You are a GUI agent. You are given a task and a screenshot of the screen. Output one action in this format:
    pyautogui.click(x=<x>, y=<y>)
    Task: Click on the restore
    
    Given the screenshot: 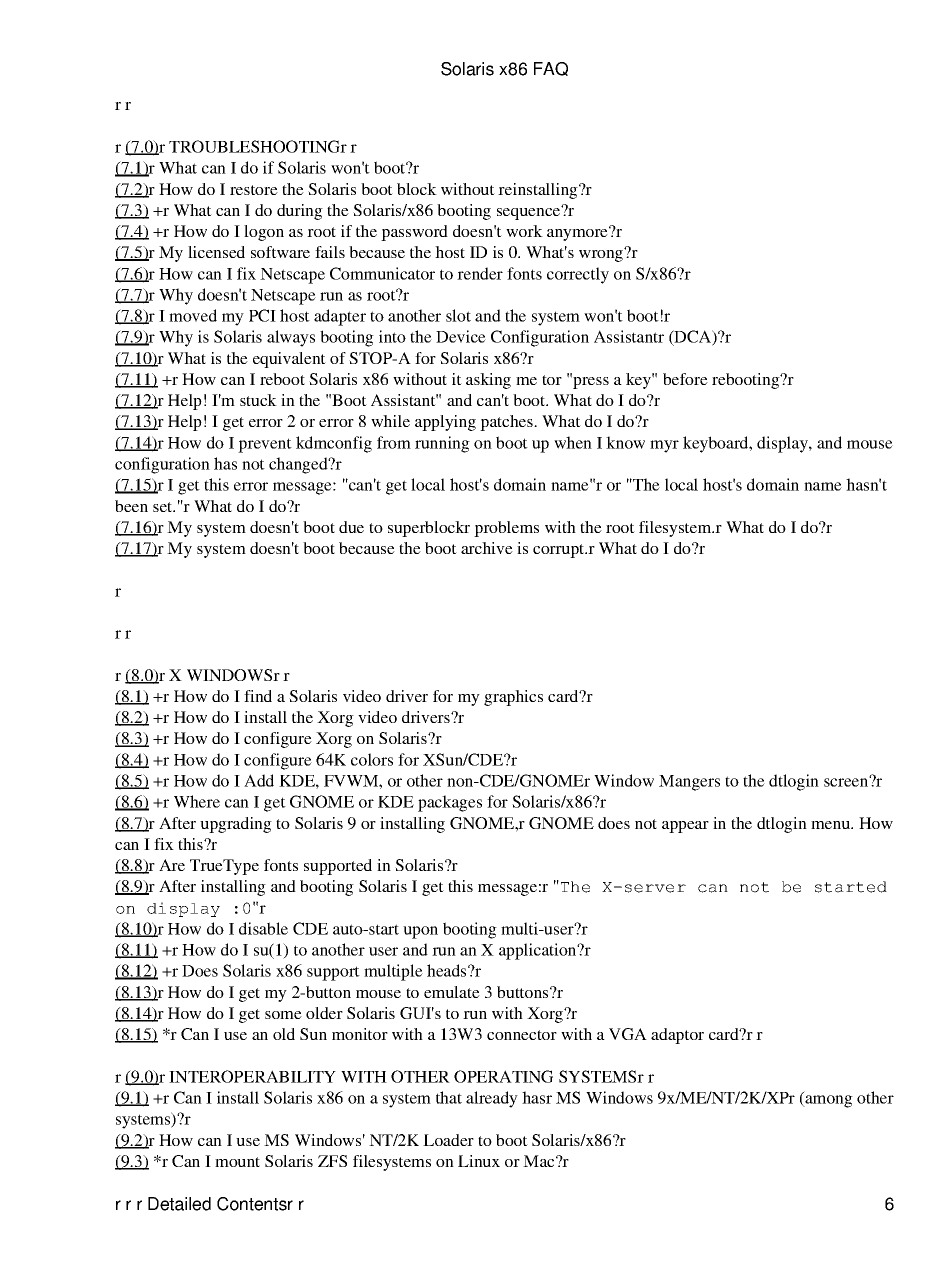 What is the action you would take?
    pyautogui.click(x=254, y=190)
